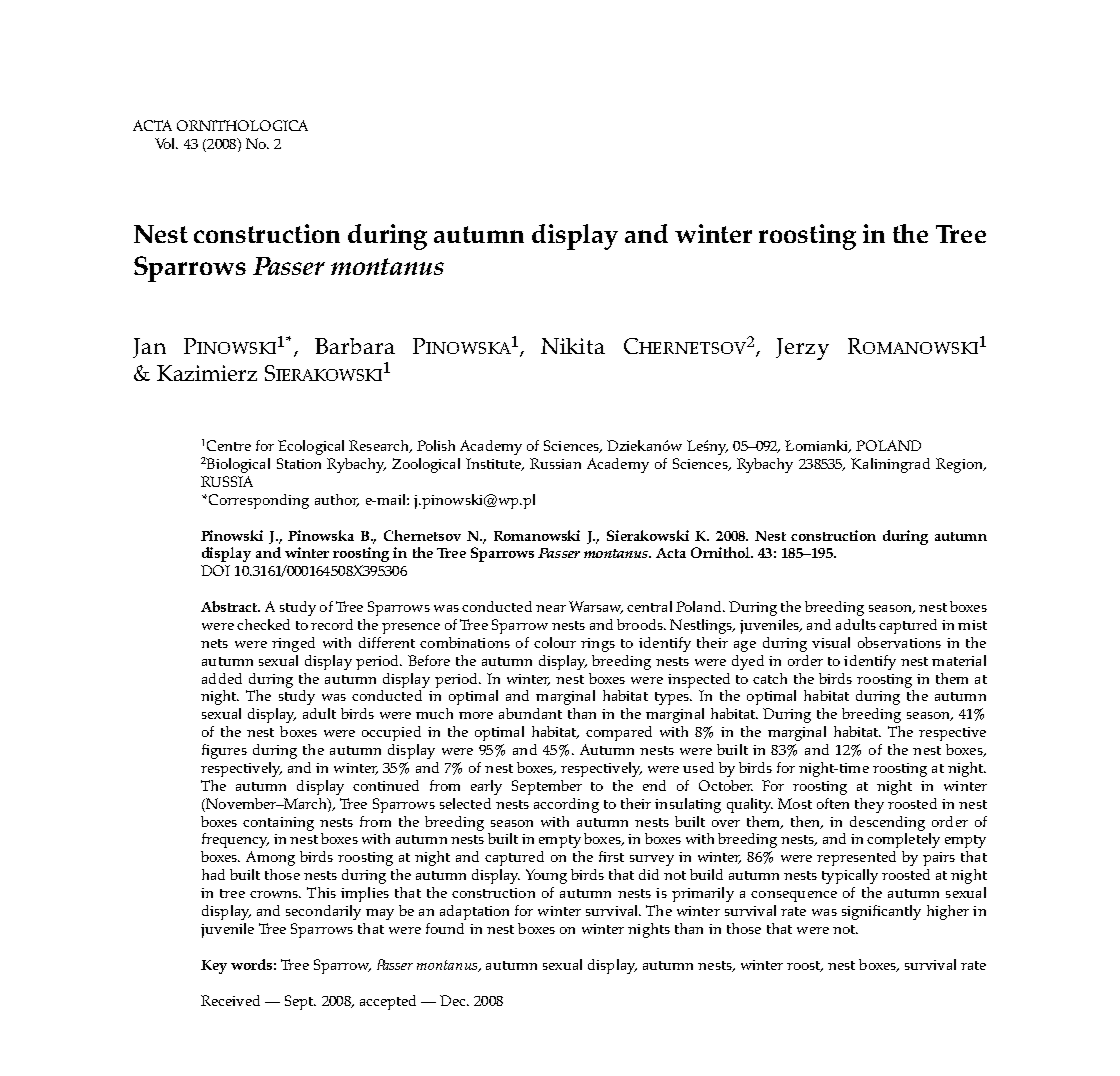 Image resolution: width=1120 pixels, height=1076 pixels. Describe the element at coordinates (573, 346) in the image. I see `Nikita` at that location.
